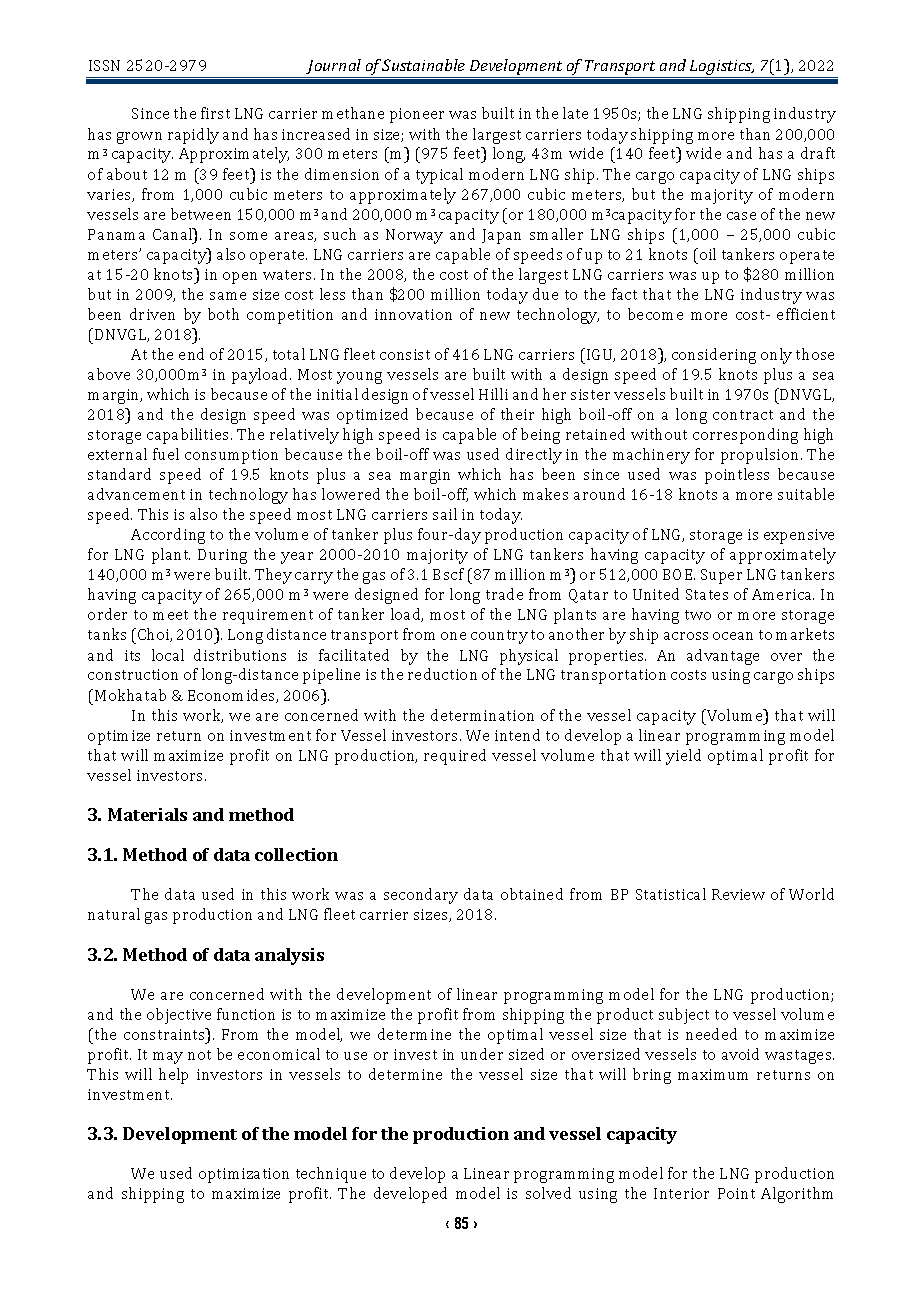 This screenshot has width=924, height=1308. I want to click on Logistics, so click(721, 69).
